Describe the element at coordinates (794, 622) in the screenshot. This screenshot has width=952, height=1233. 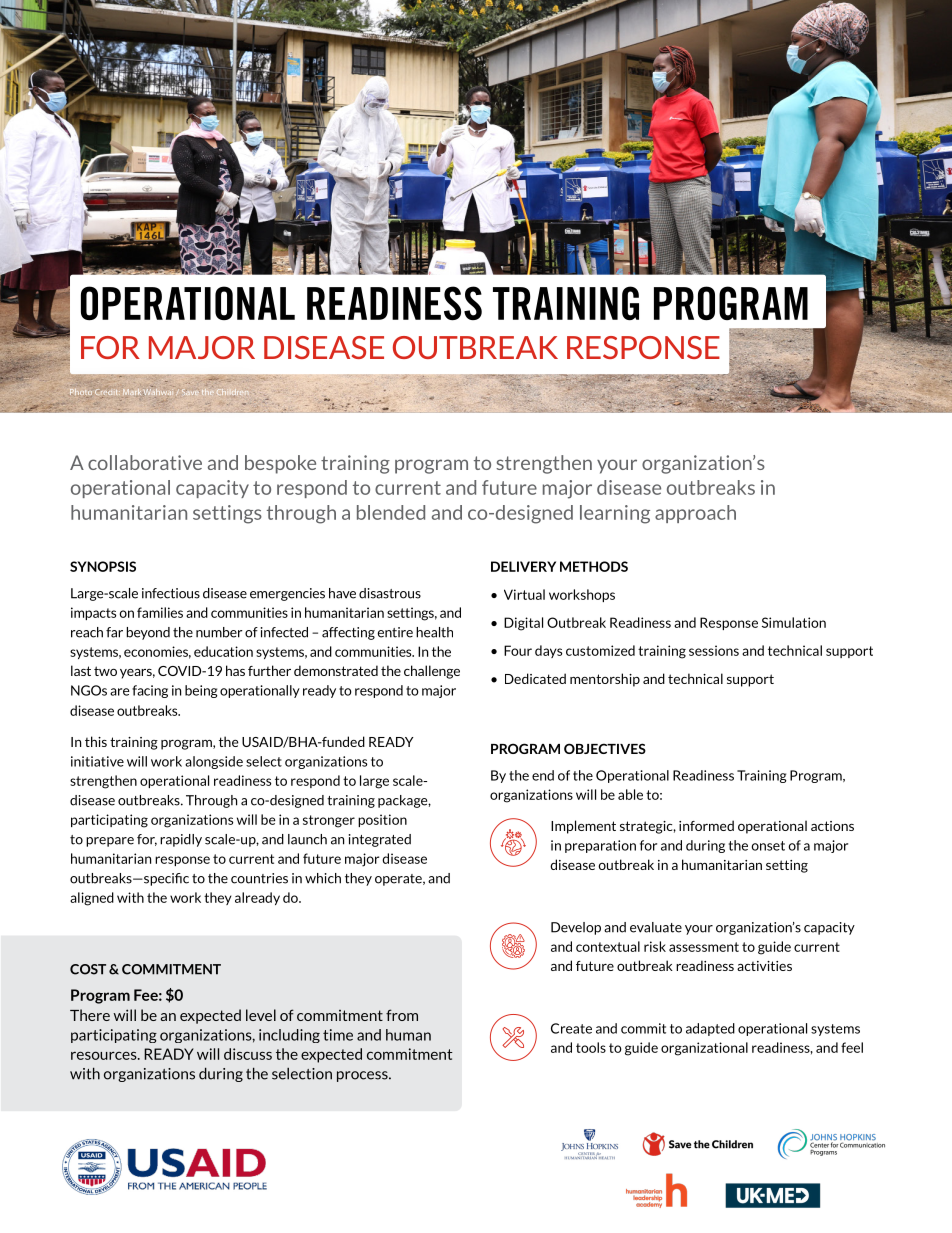
I see `Simulation` at that location.
